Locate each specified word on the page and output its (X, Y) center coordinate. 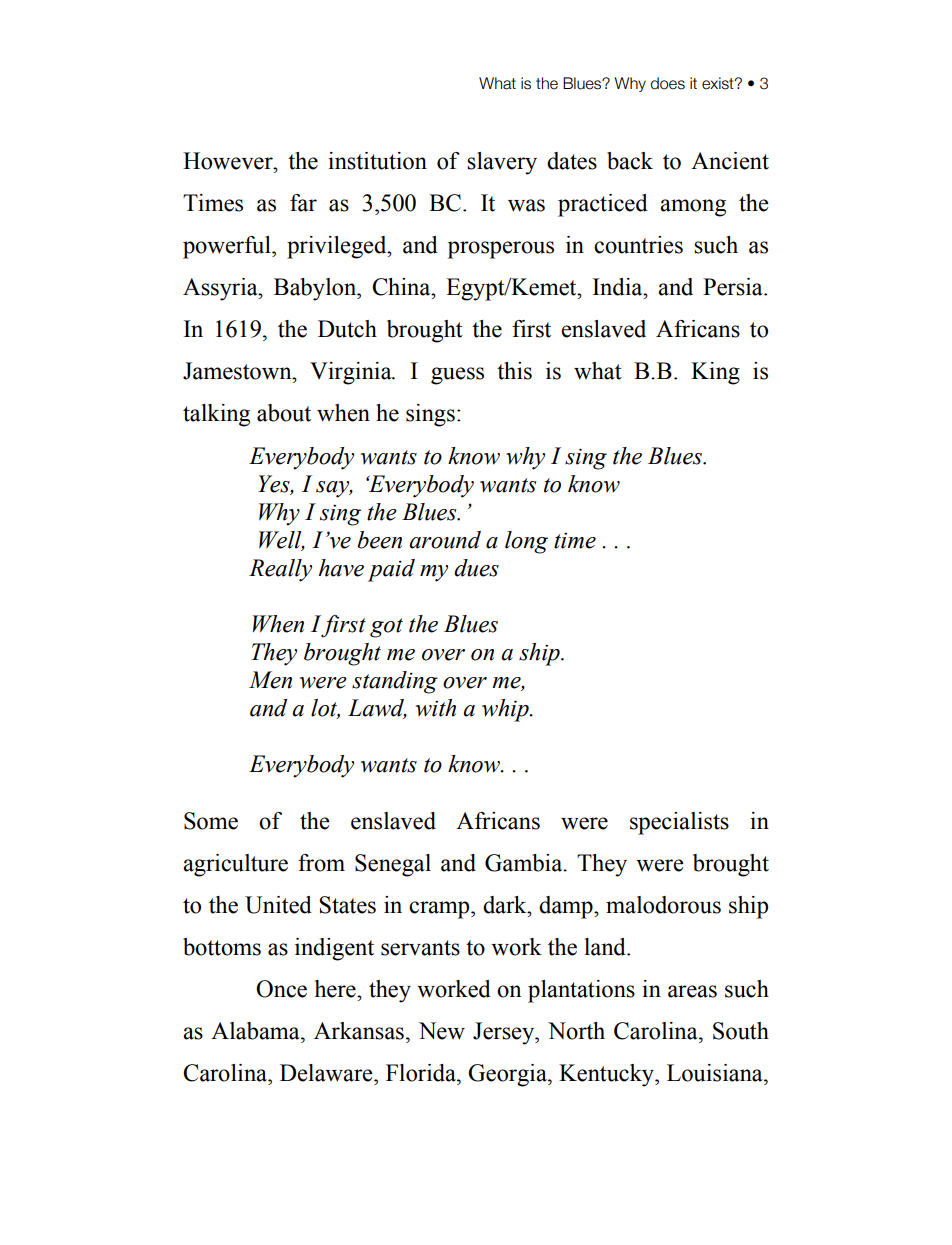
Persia (734, 287)
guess (457, 376)
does (668, 83)
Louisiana (716, 1073)
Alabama (256, 1031)
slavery (502, 163)
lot (325, 709)
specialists (679, 823)
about (284, 413)
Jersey (505, 1033)
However (229, 161)
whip (506, 710)
